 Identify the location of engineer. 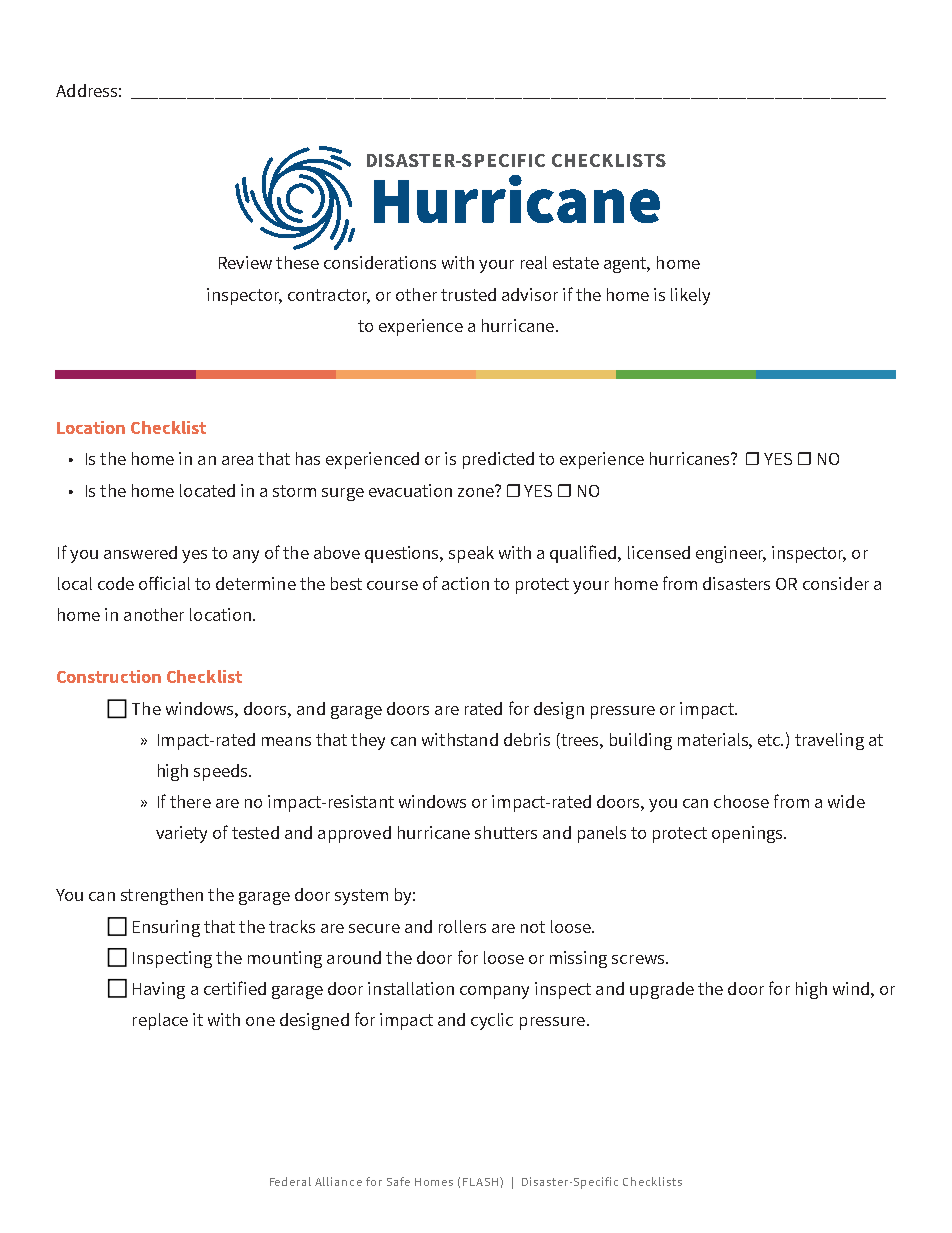
(731, 554).
